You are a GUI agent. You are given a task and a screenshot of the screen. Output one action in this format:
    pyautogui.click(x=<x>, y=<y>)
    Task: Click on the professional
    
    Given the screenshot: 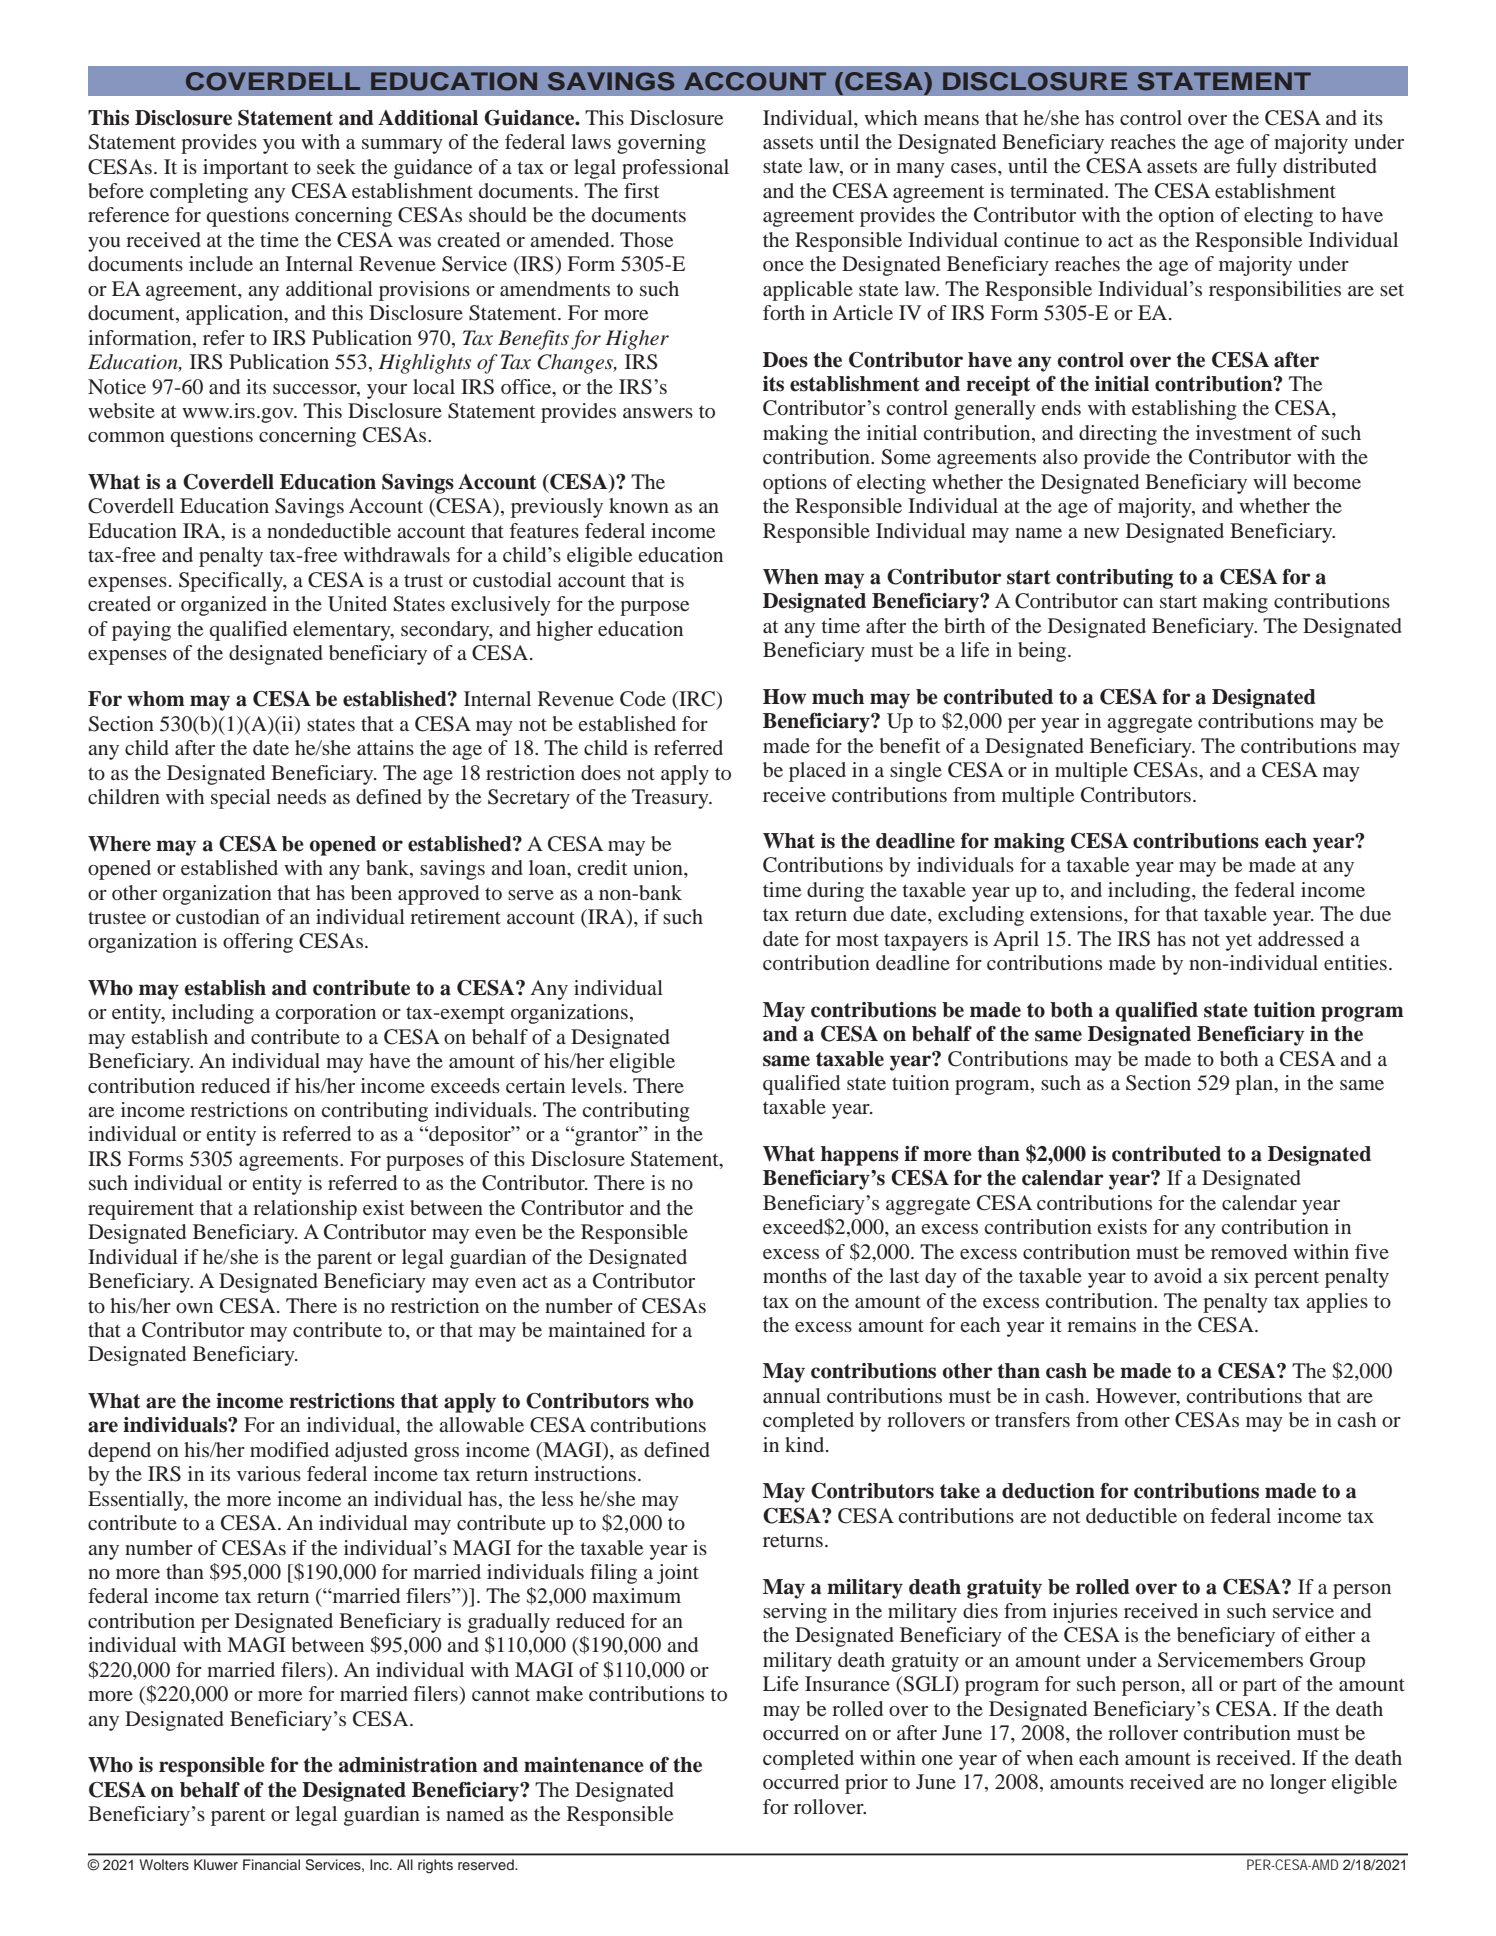 What is the action you would take?
    pyautogui.click(x=675, y=169)
